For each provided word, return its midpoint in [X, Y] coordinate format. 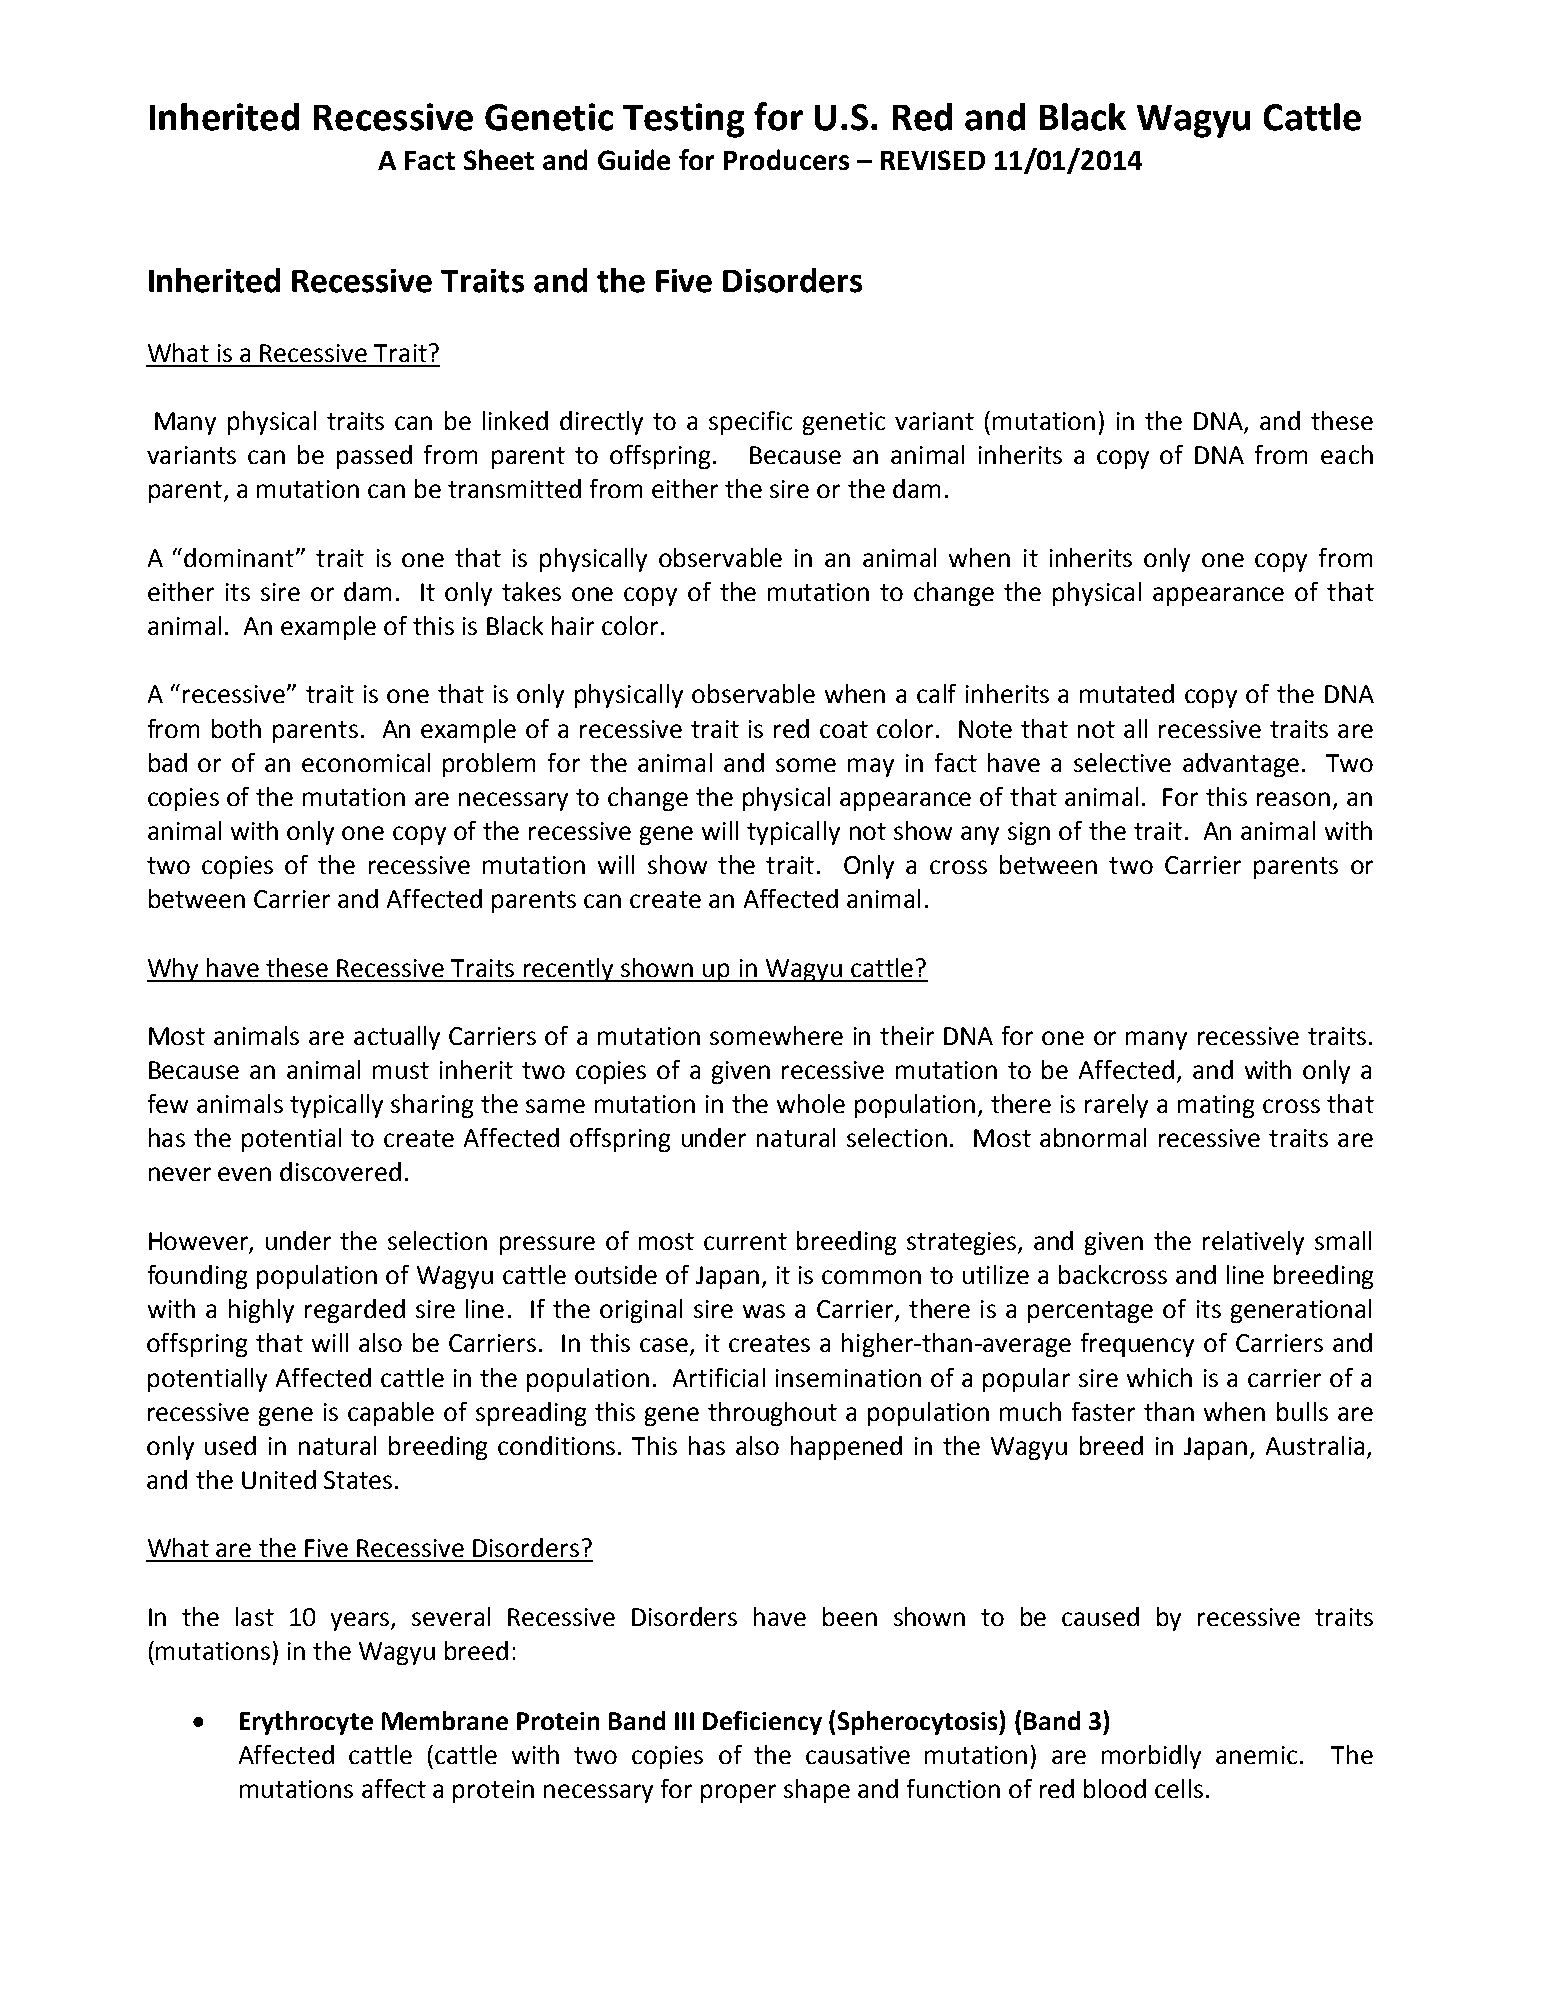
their [907, 1035]
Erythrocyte [306, 1723]
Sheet [499, 159]
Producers [786, 159]
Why [174, 970]
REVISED [933, 160]
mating [1216, 1106]
